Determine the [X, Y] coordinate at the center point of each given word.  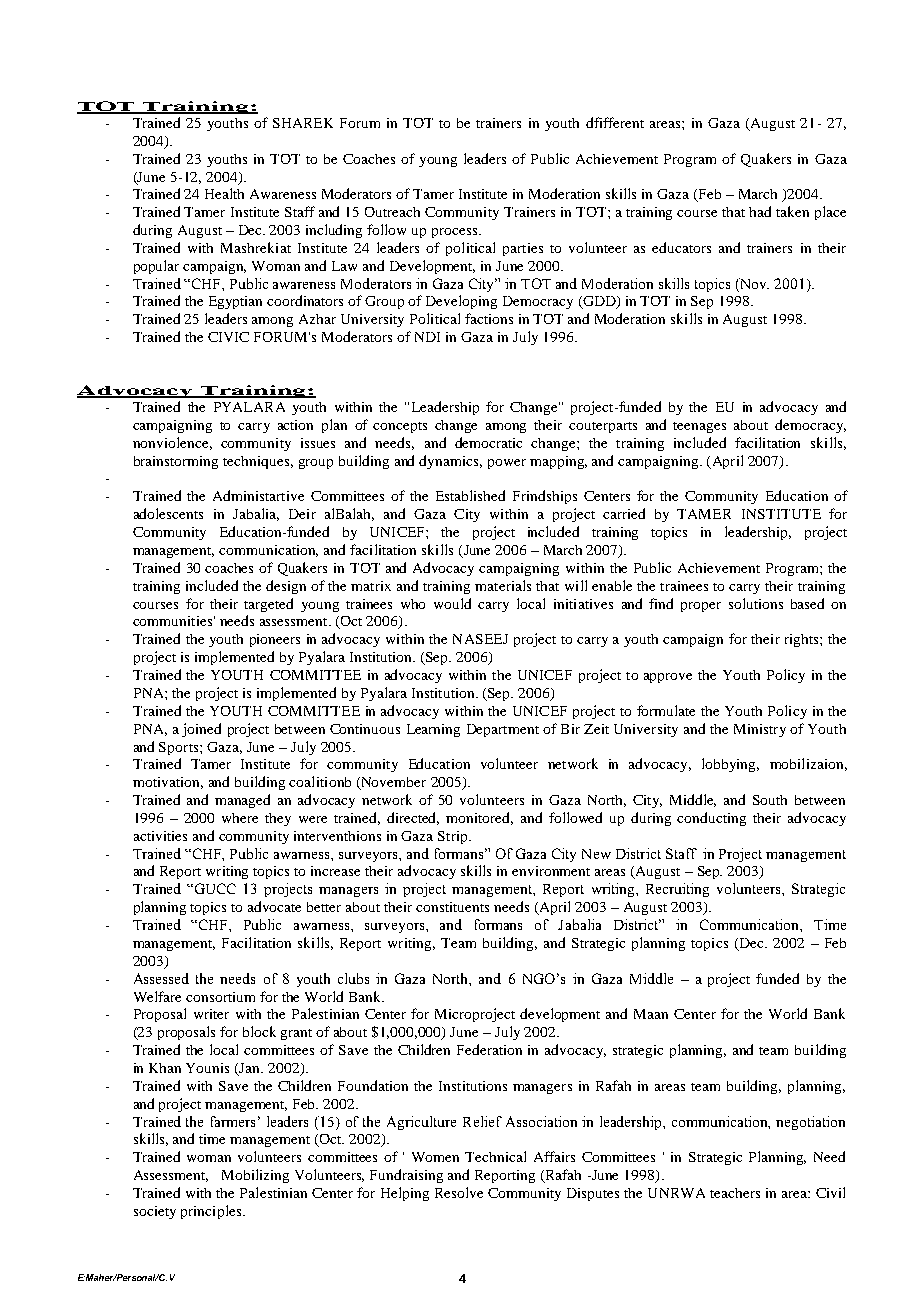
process [456, 233]
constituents [452, 907]
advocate [274, 906]
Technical [495, 1156]
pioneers [275, 640]
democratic [488, 442]
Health [224, 193]
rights [803, 640]
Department [503, 730]
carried [624, 513]
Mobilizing [255, 1176]
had [760, 211]
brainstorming [176, 462]
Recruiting [677, 890]
